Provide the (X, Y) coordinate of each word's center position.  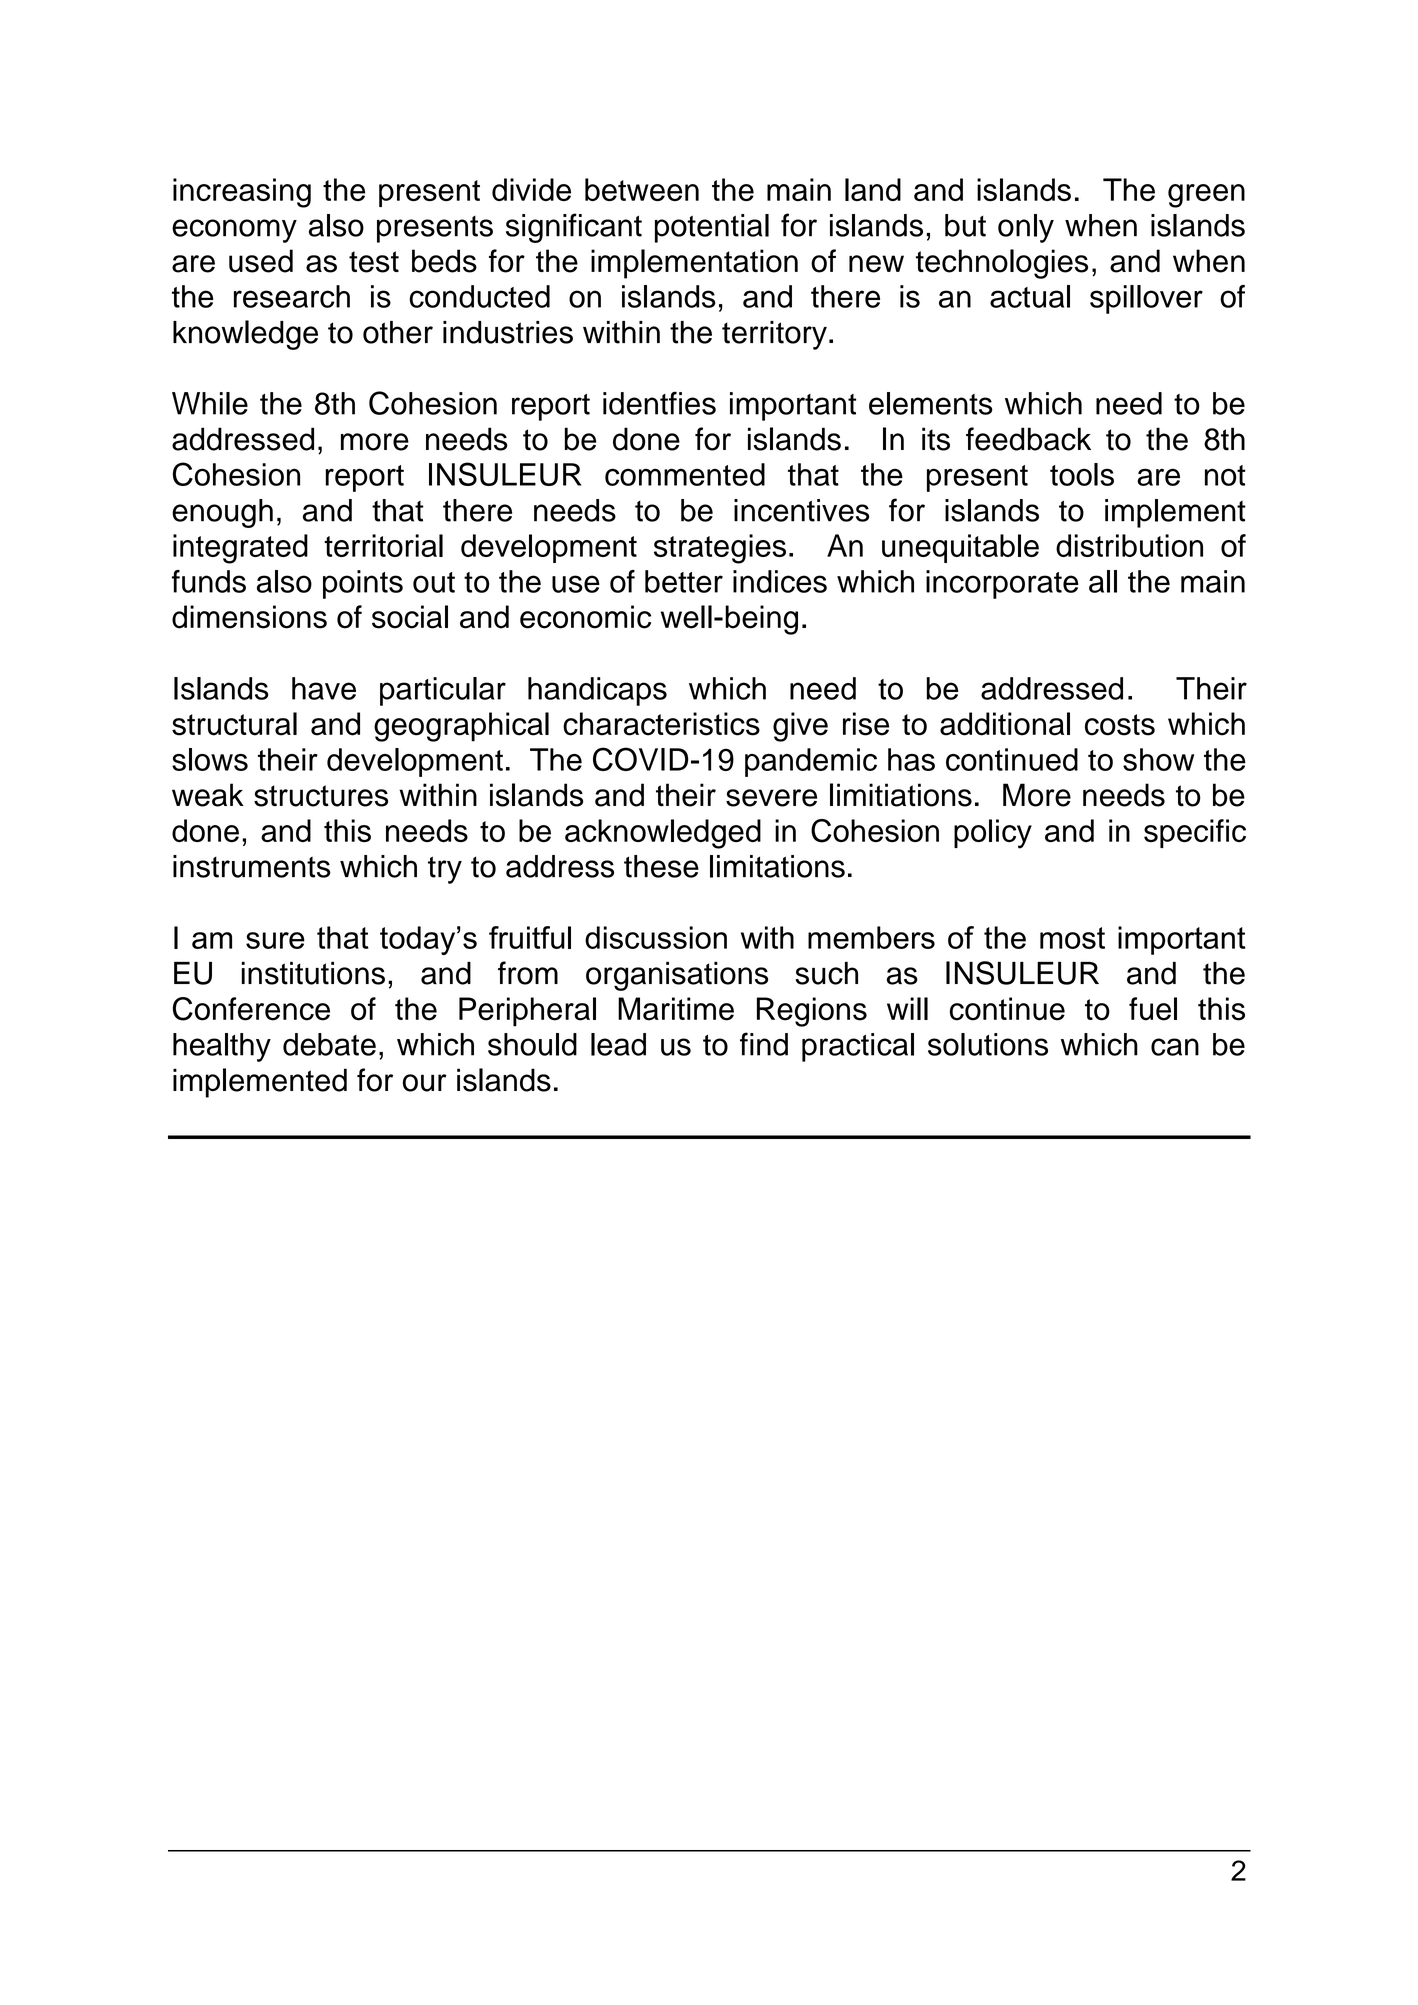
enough (222, 513)
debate (329, 1044)
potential (712, 228)
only (1026, 228)
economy (234, 231)
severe (771, 798)
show (1158, 759)
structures (321, 796)
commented (685, 474)
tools (1082, 474)
